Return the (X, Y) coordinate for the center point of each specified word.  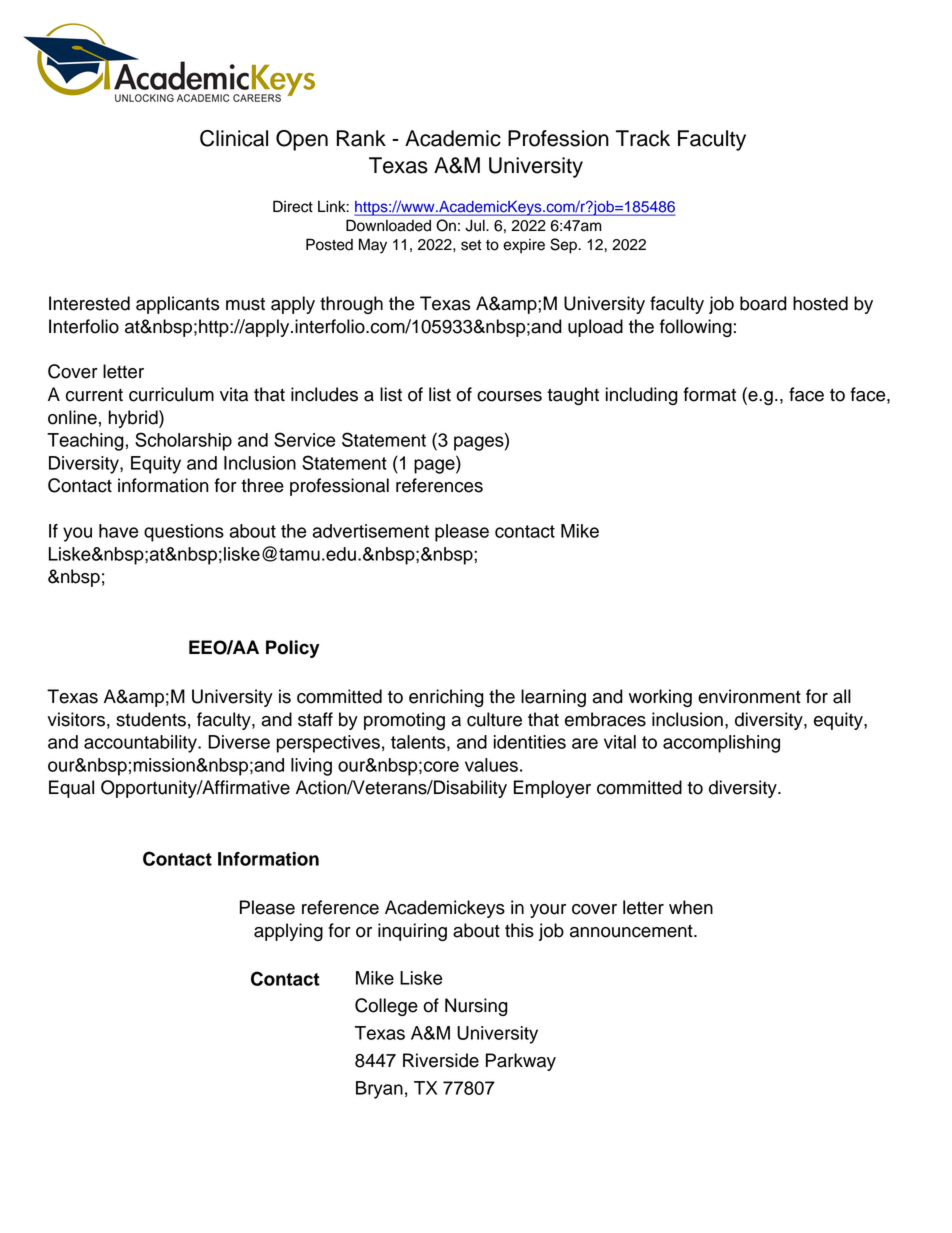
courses (509, 396)
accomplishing (721, 744)
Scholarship (183, 441)
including (642, 396)
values (491, 765)
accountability (141, 744)
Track (643, 138)
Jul (476, 225)
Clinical (234, 138)
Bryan (379, 1090)
